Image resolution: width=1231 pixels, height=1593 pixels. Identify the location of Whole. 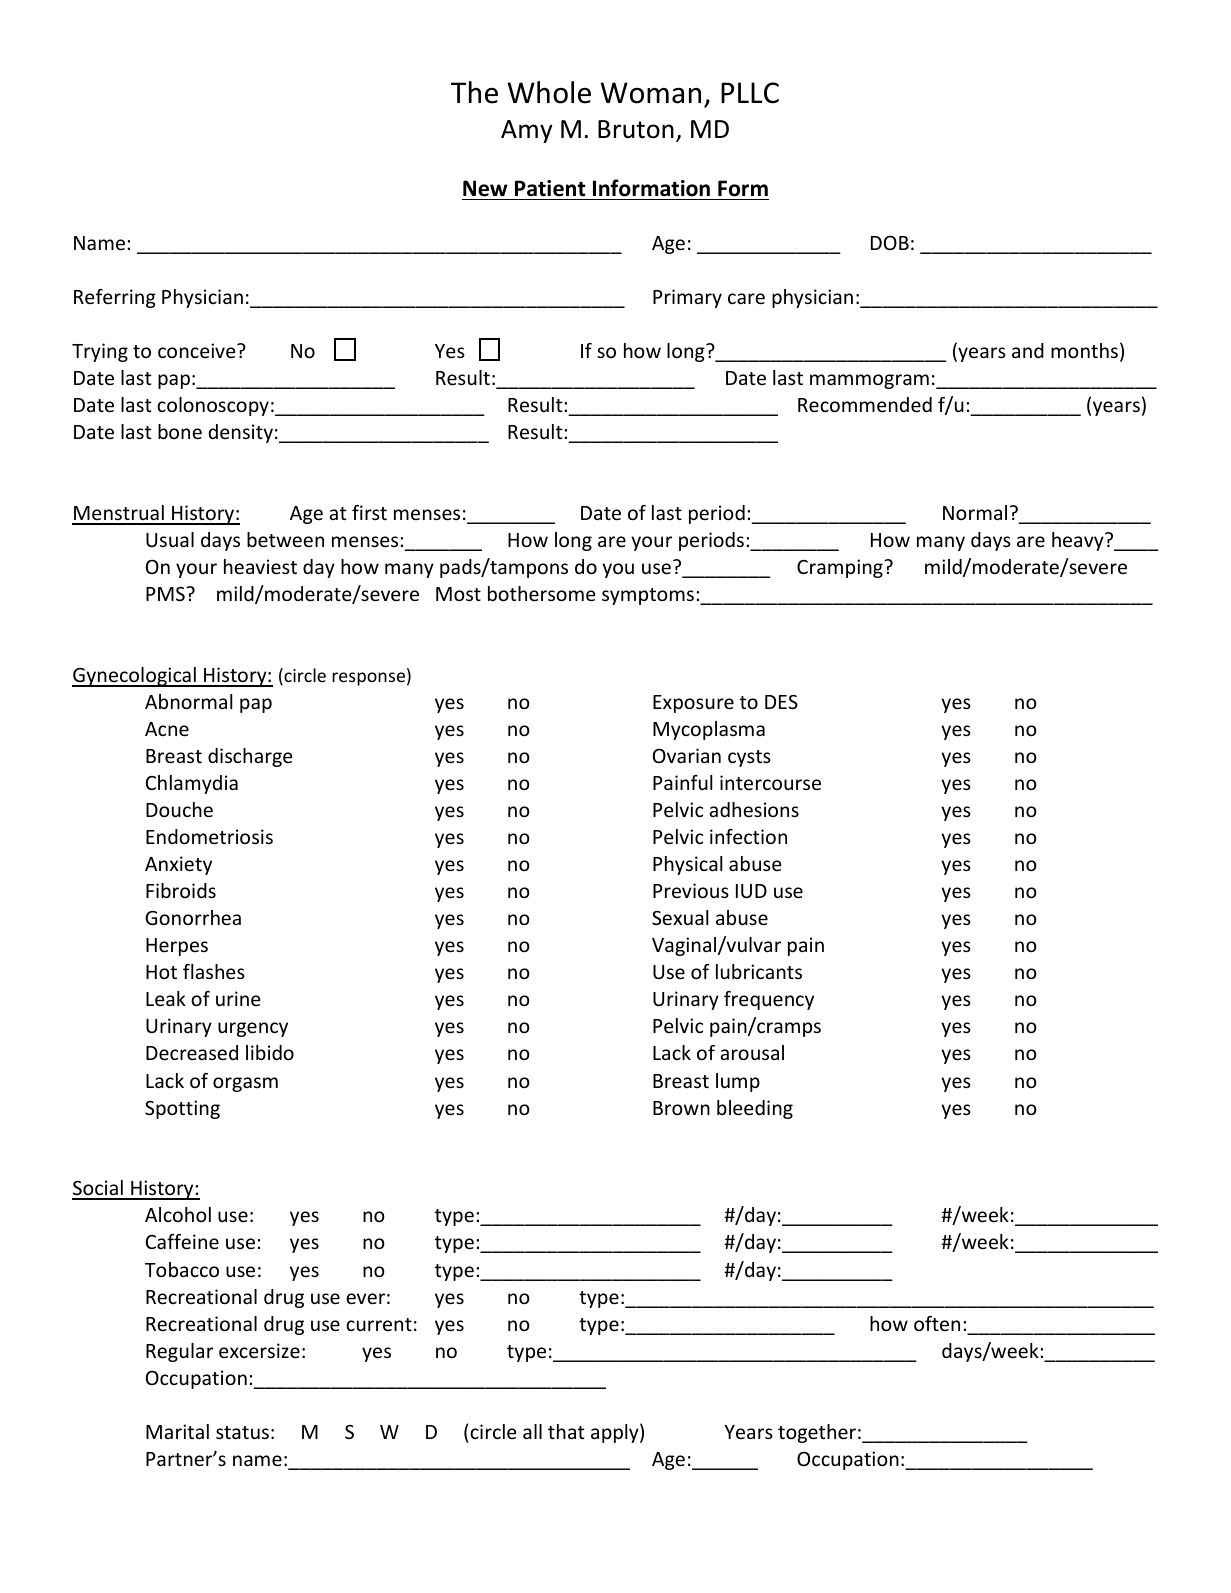
(549, 92).
